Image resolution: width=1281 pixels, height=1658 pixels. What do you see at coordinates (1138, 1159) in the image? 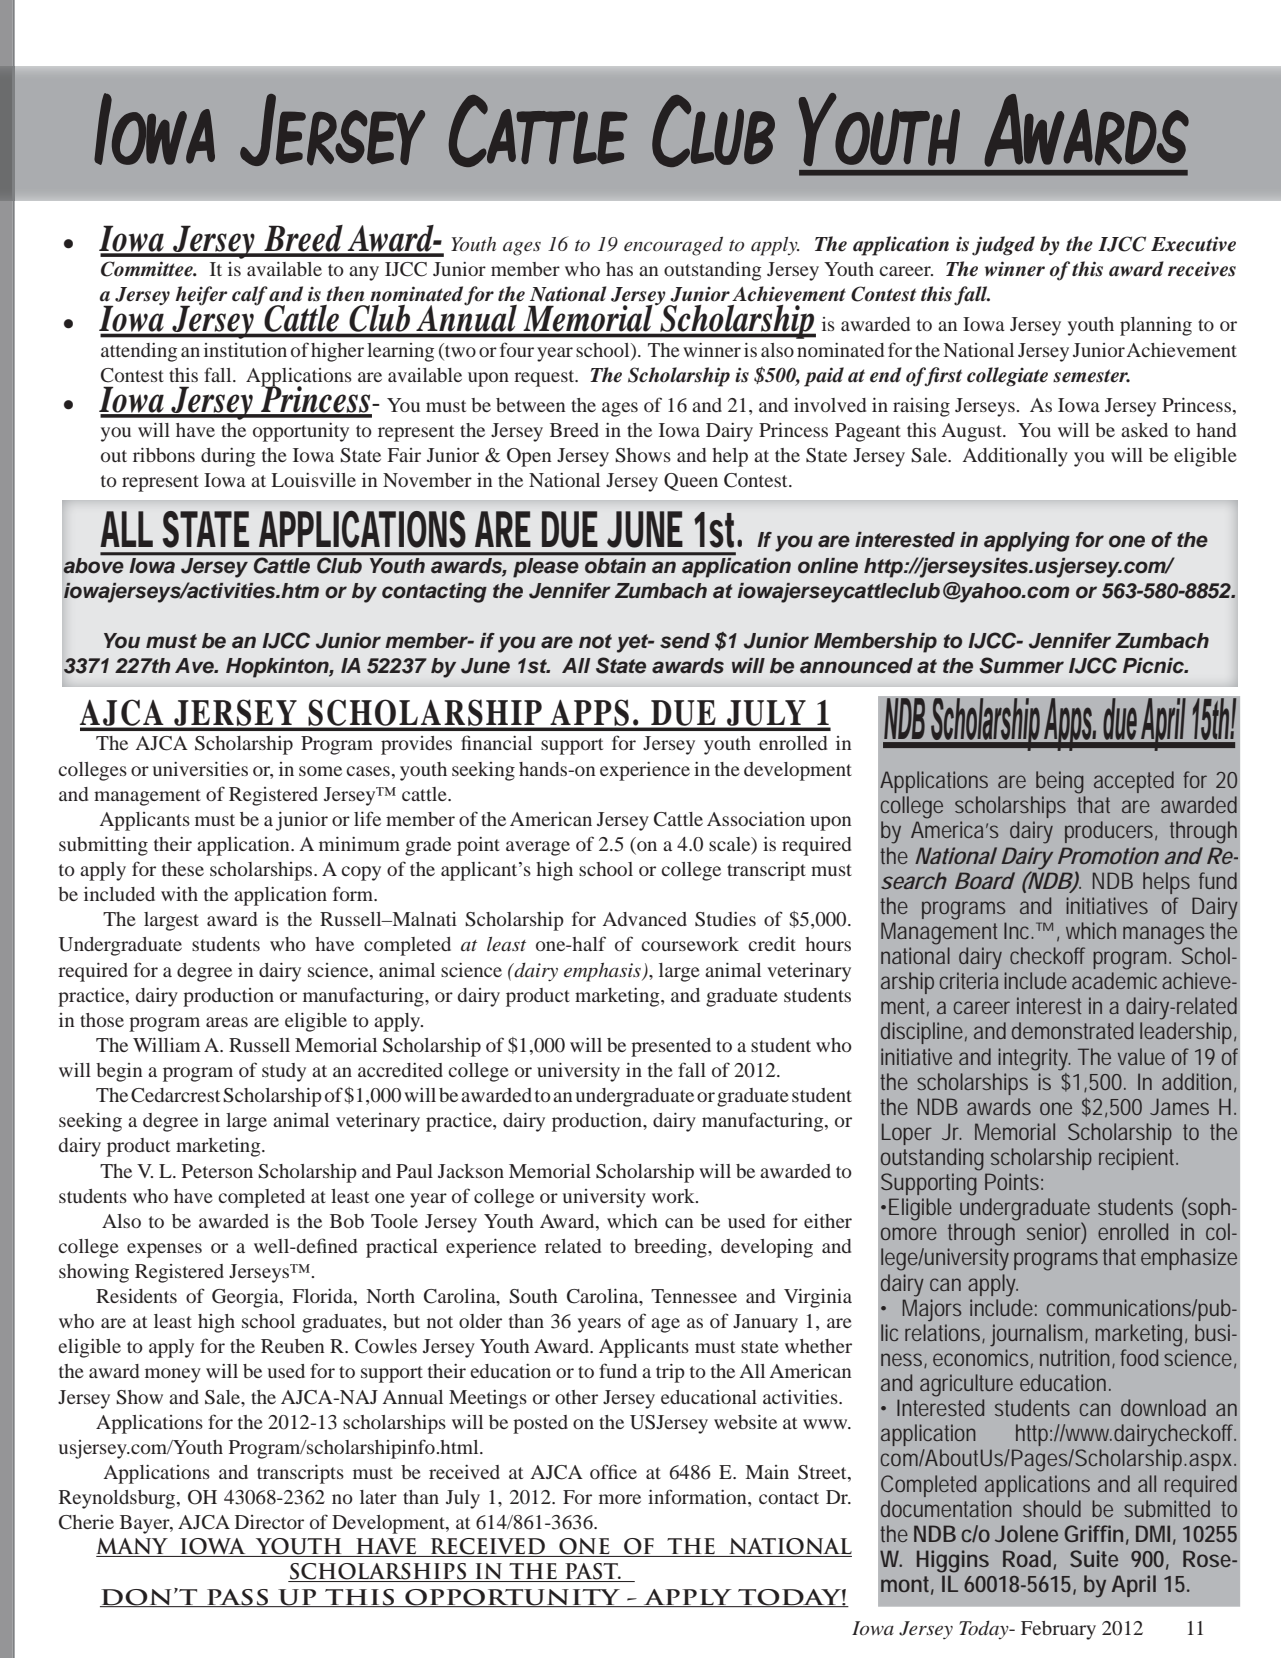
I see `recipient` at bounding box center [1138, 1159].
